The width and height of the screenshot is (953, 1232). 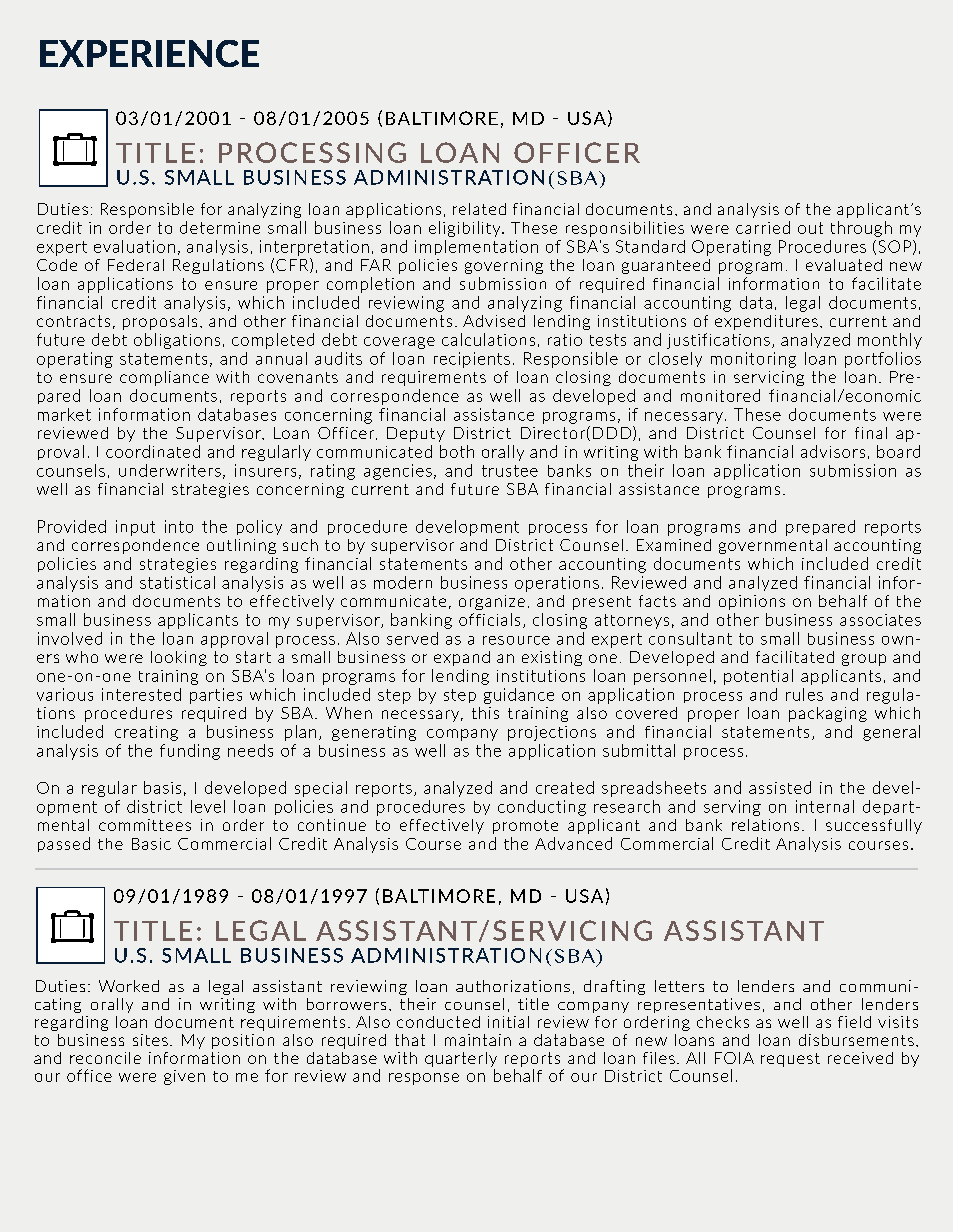 What do you see at coordinates (149, 53) in the screenshot?
I see `EXPERIENCE` at bounding box center [149, 53].
